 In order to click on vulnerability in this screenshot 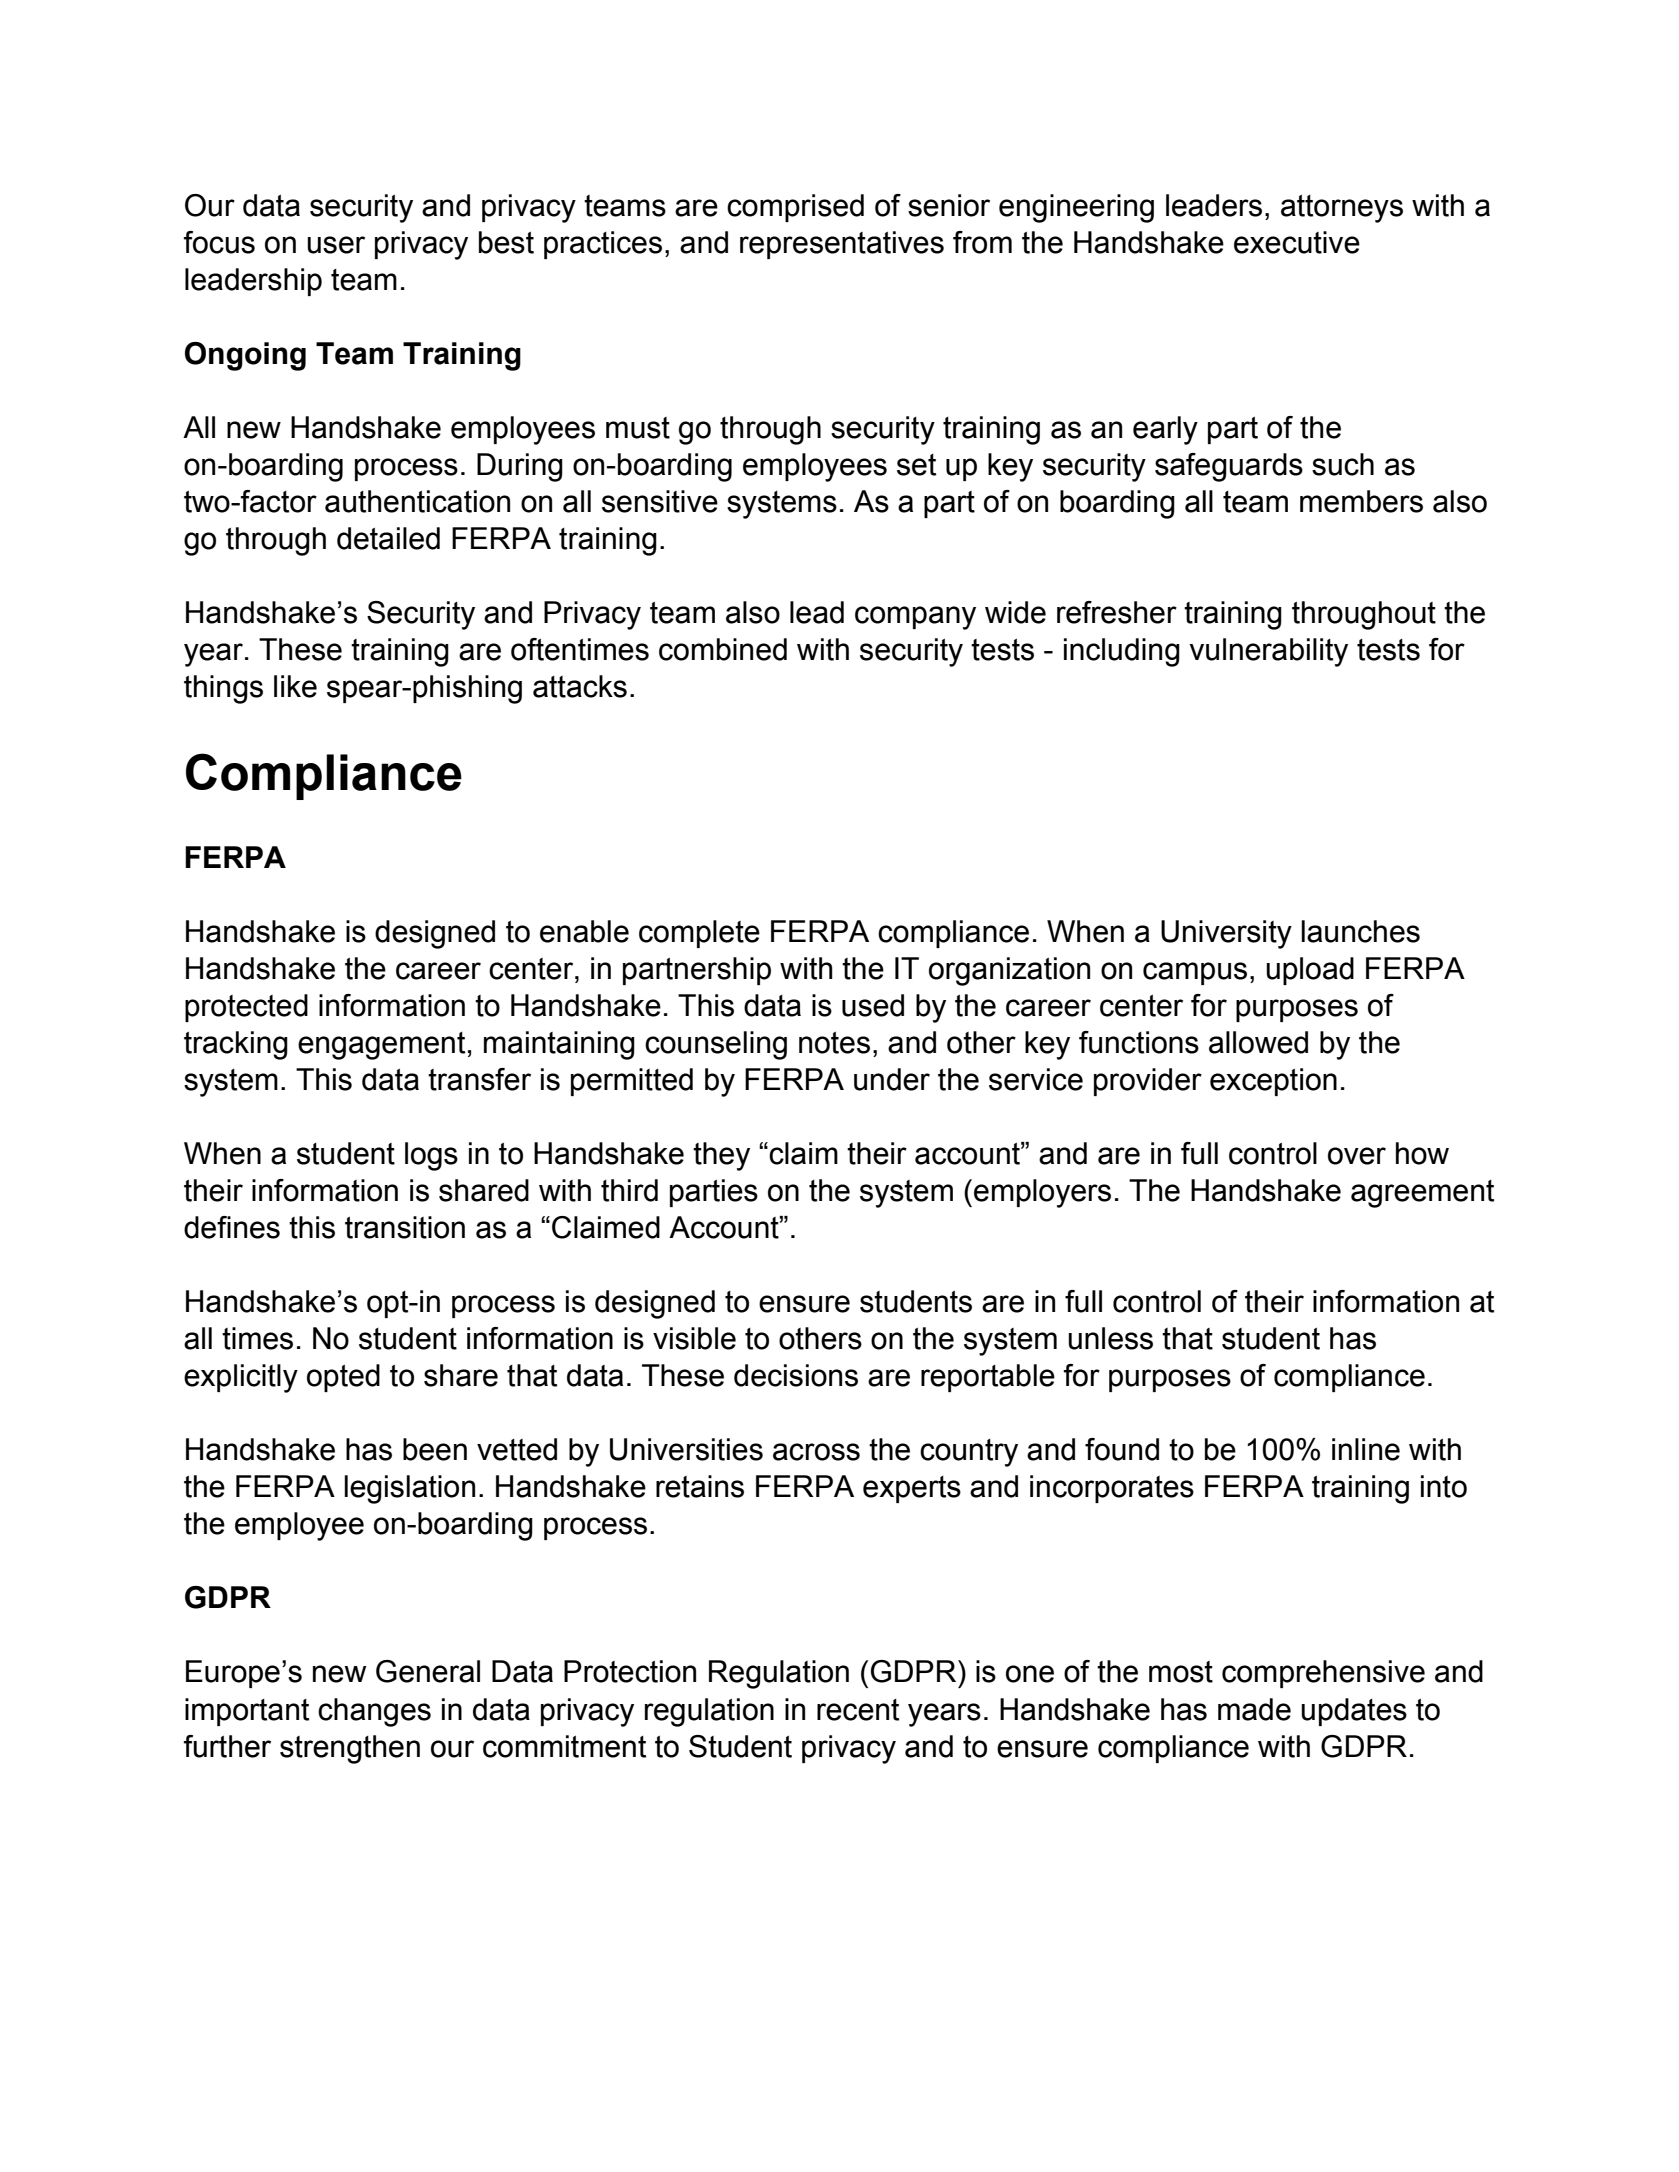, I will do `click(1268, 652)`.
